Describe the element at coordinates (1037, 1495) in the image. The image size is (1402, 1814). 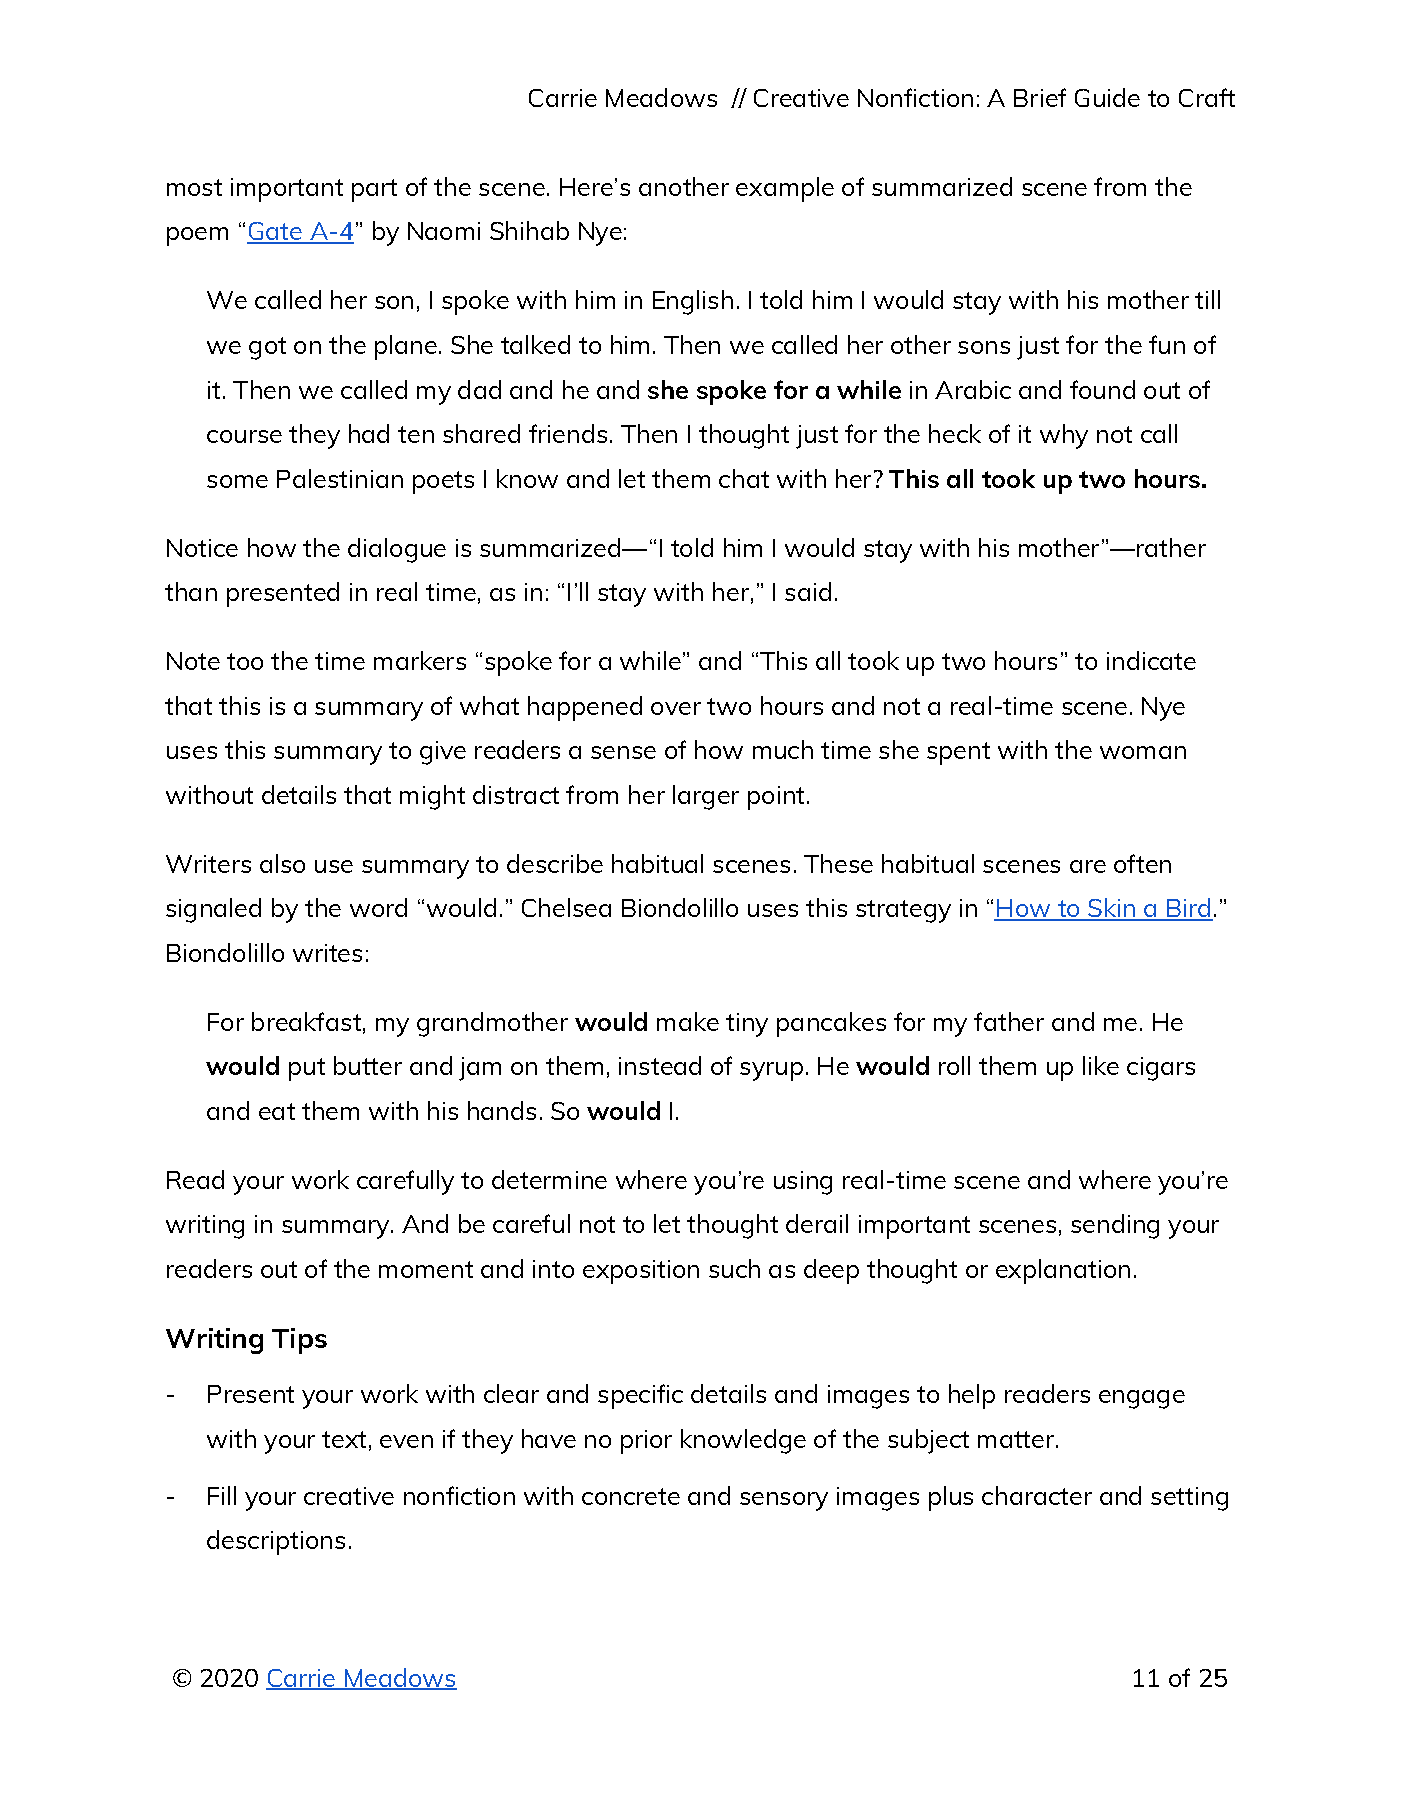
I see `character` at that location.
